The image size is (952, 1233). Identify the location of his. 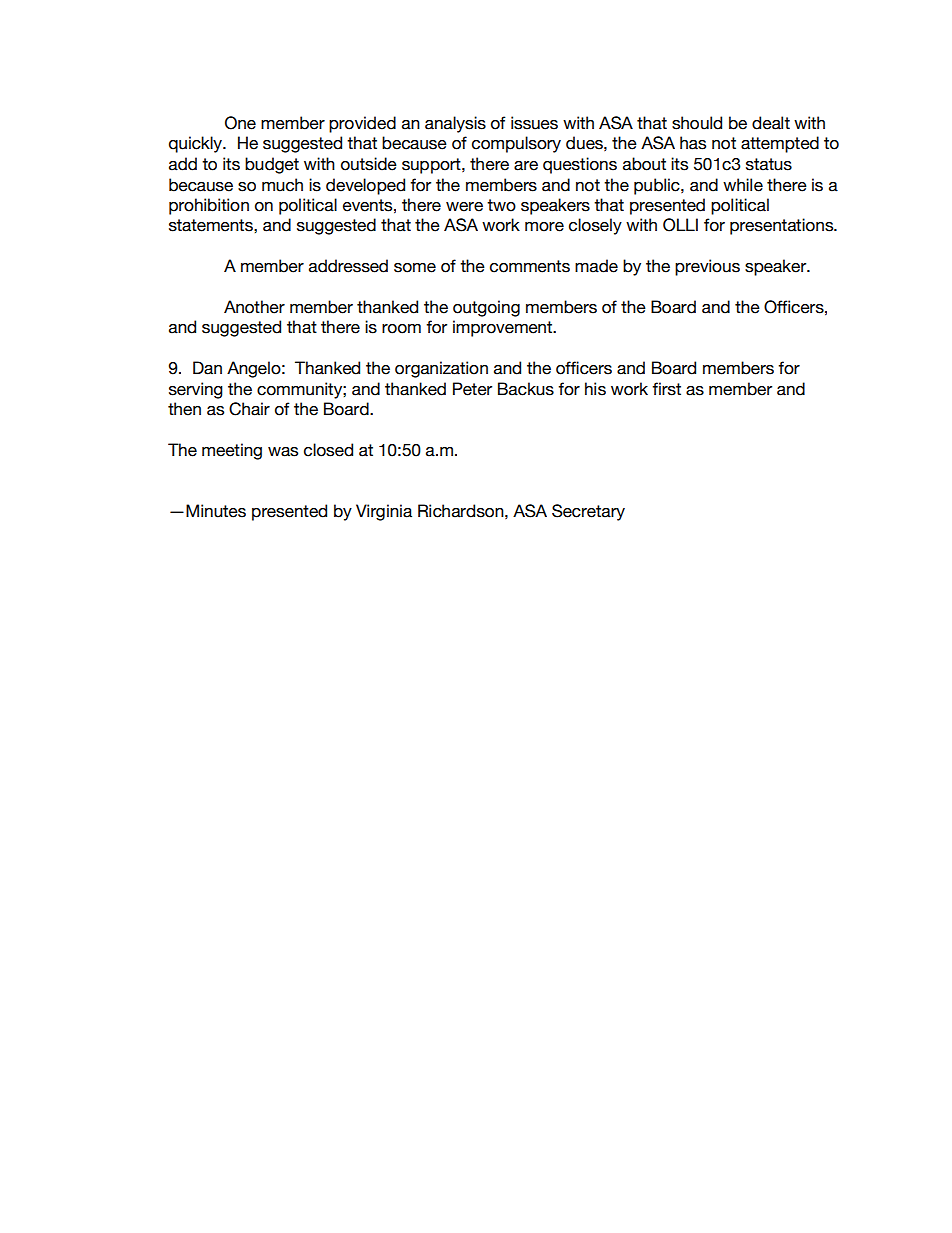
(595, 389).
